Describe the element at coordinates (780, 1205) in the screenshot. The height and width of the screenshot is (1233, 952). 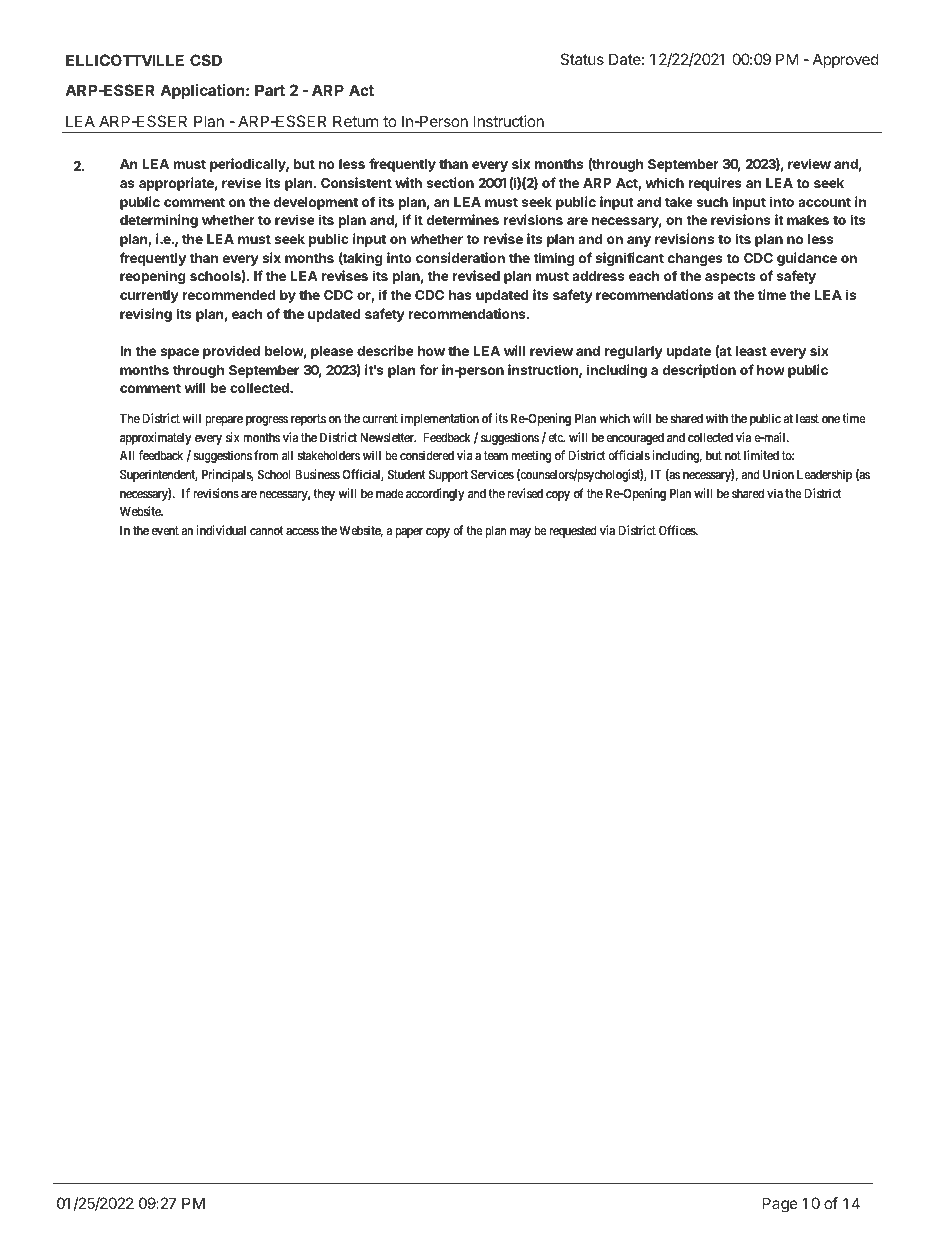
I see `Page` at that location.
